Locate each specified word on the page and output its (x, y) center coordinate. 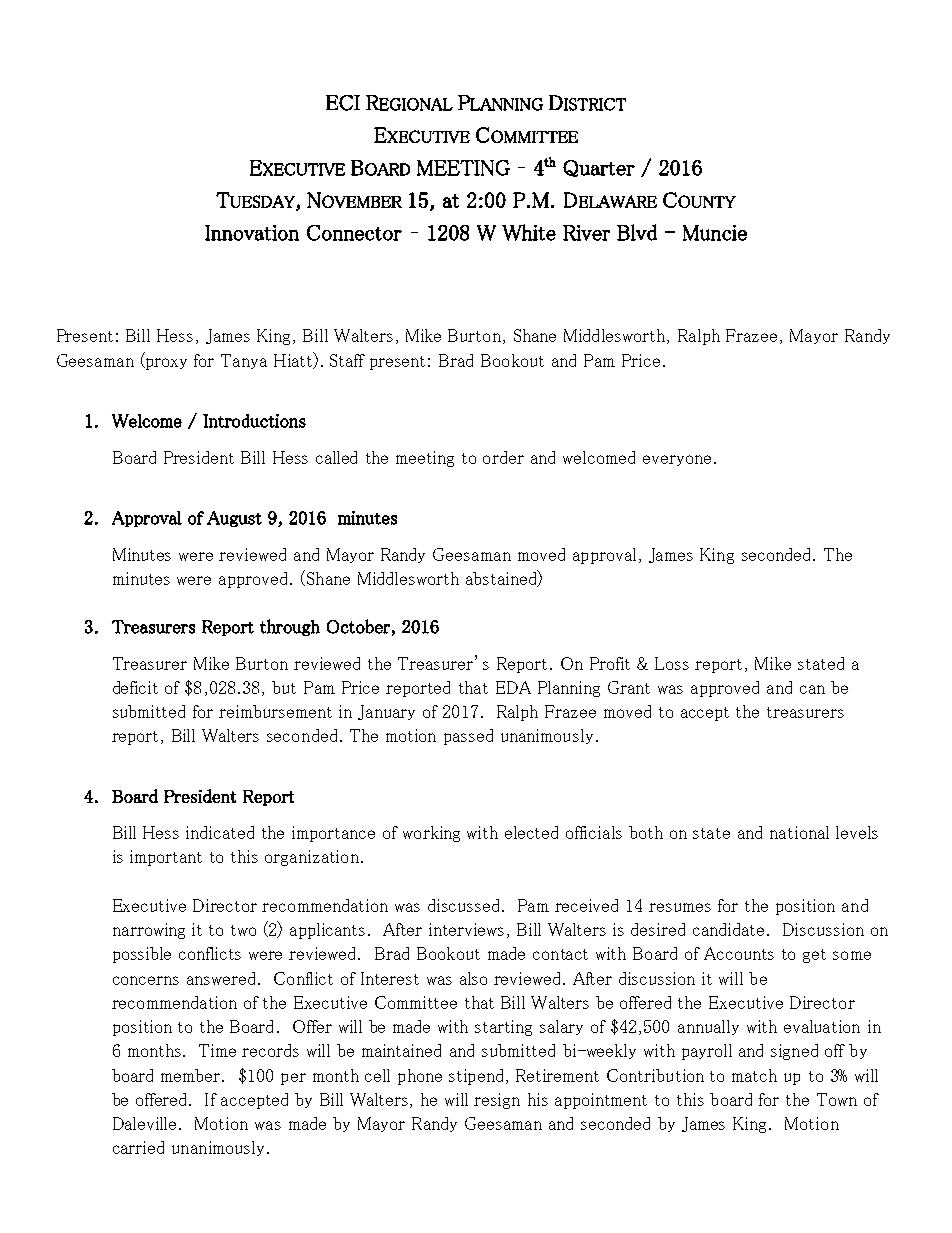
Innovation (252, 233)
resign (497, 1101)
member (192, 1075)
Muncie (715, 233)
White (529, 232)
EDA (513, 687)
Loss (672, 663)
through (290, 627)
